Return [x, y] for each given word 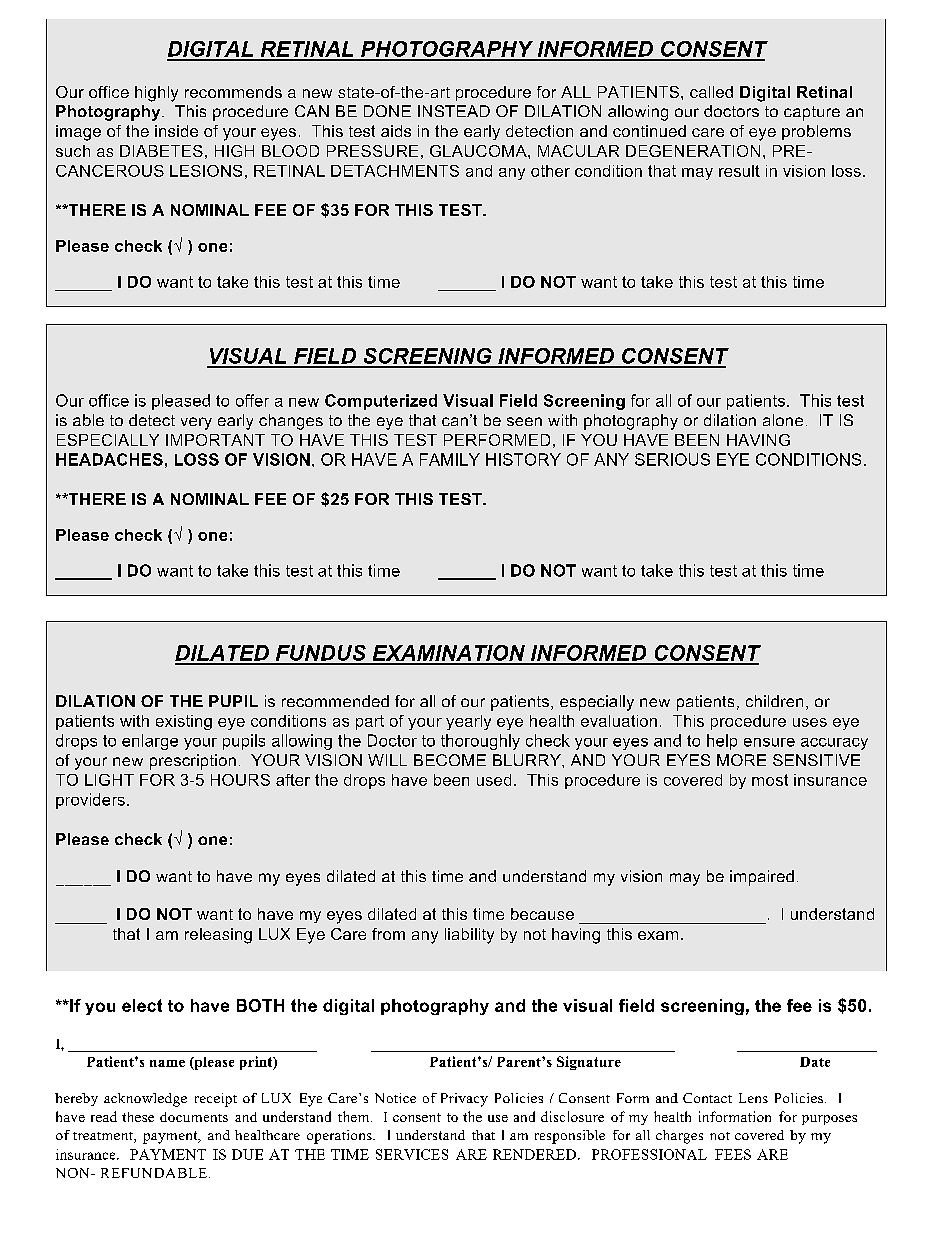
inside [176, 131]
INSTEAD [454, 111]
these [138, 1117]
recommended [335, 701]
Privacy [464, 1100]
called [711, 92]
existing [184, 722]
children [774, 701]
